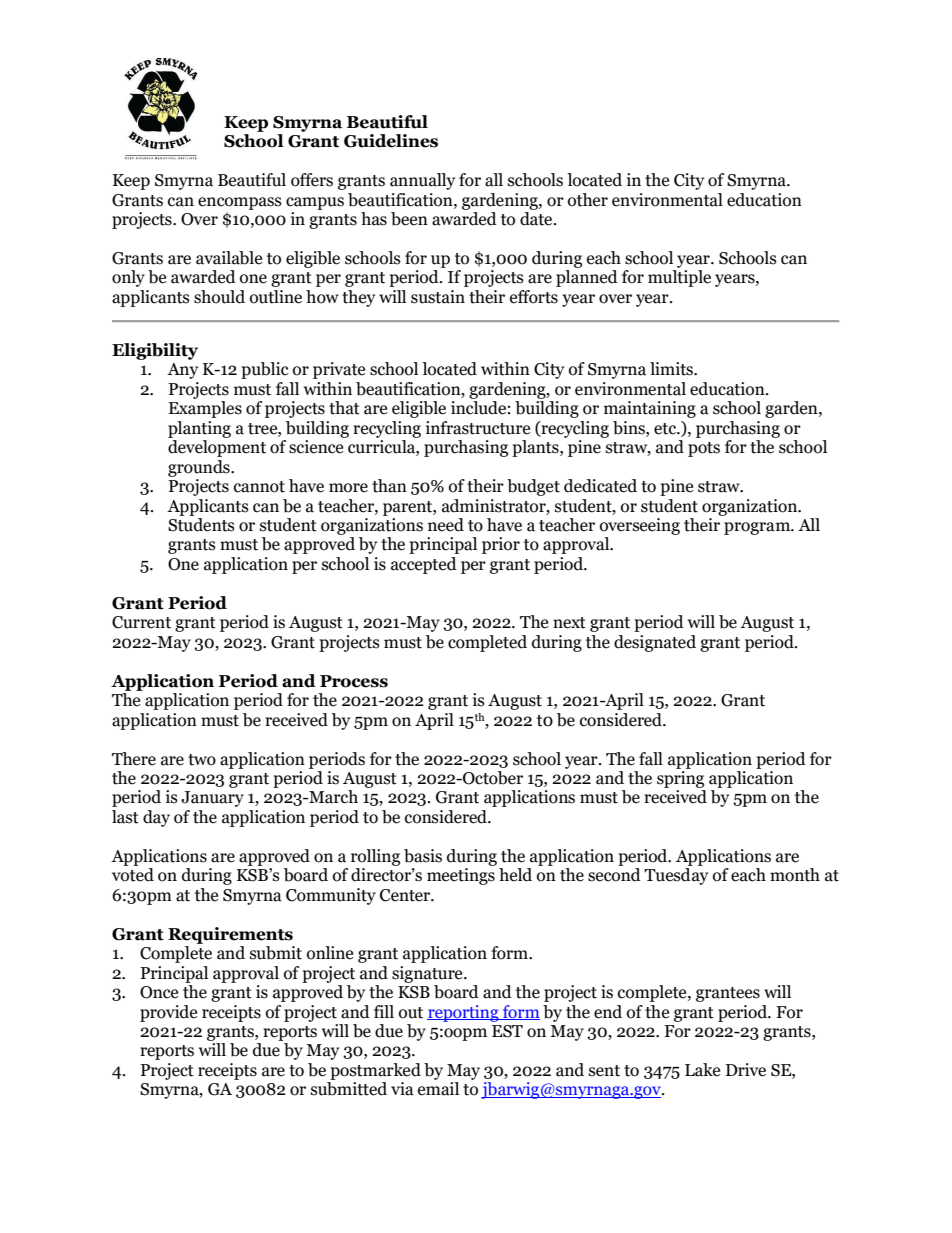 This screenshot has width=952, height=1233. What do you see at coordinates (422, 181) in the screenshot?
I see `annually` at bounding box center [422, 181].
